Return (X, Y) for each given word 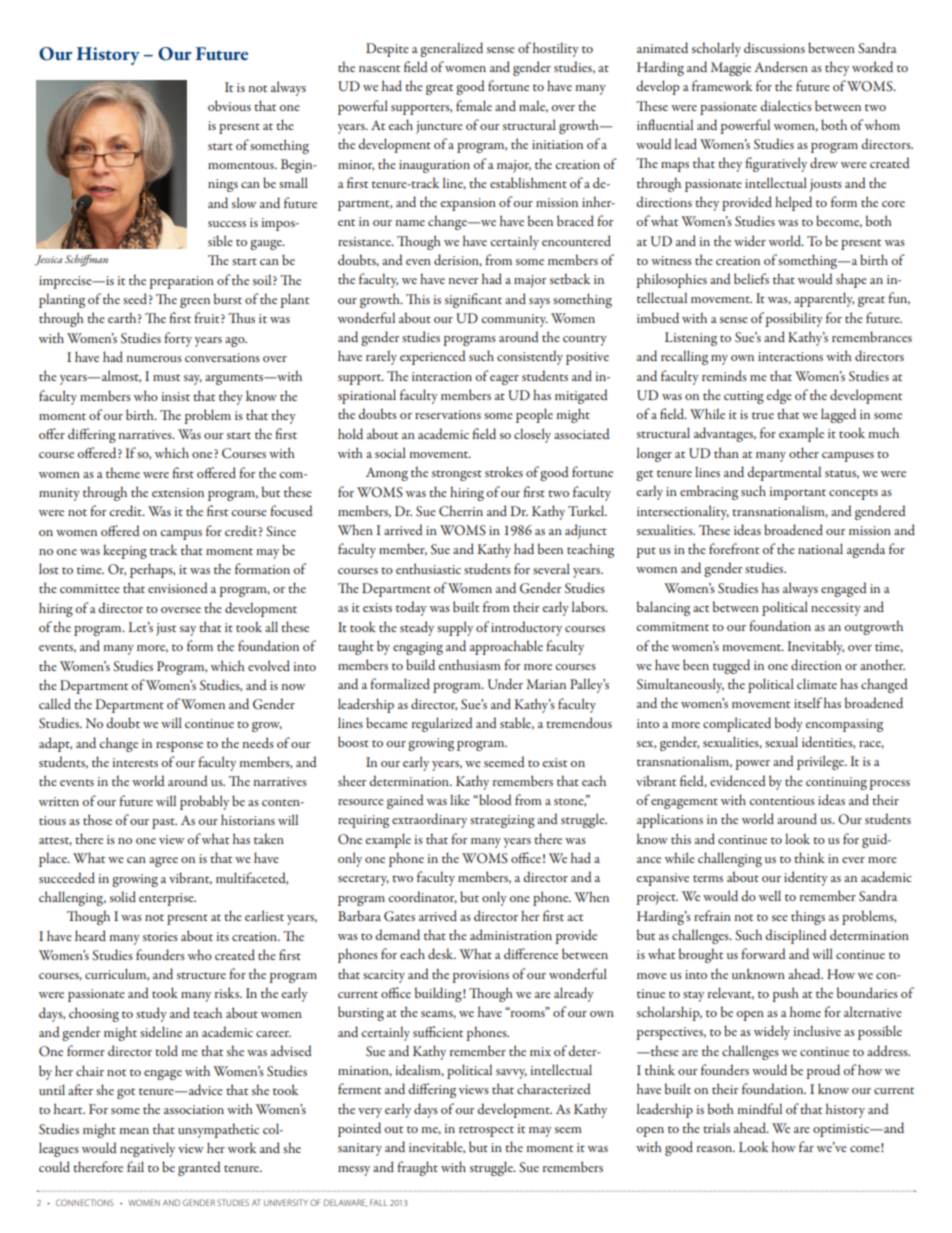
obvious (229, 105)
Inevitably (816, 647)
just (166, 629)
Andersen (781, 66)
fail (135, 1166)
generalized (451, 49)
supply (455, 628)
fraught (417, 1168)
